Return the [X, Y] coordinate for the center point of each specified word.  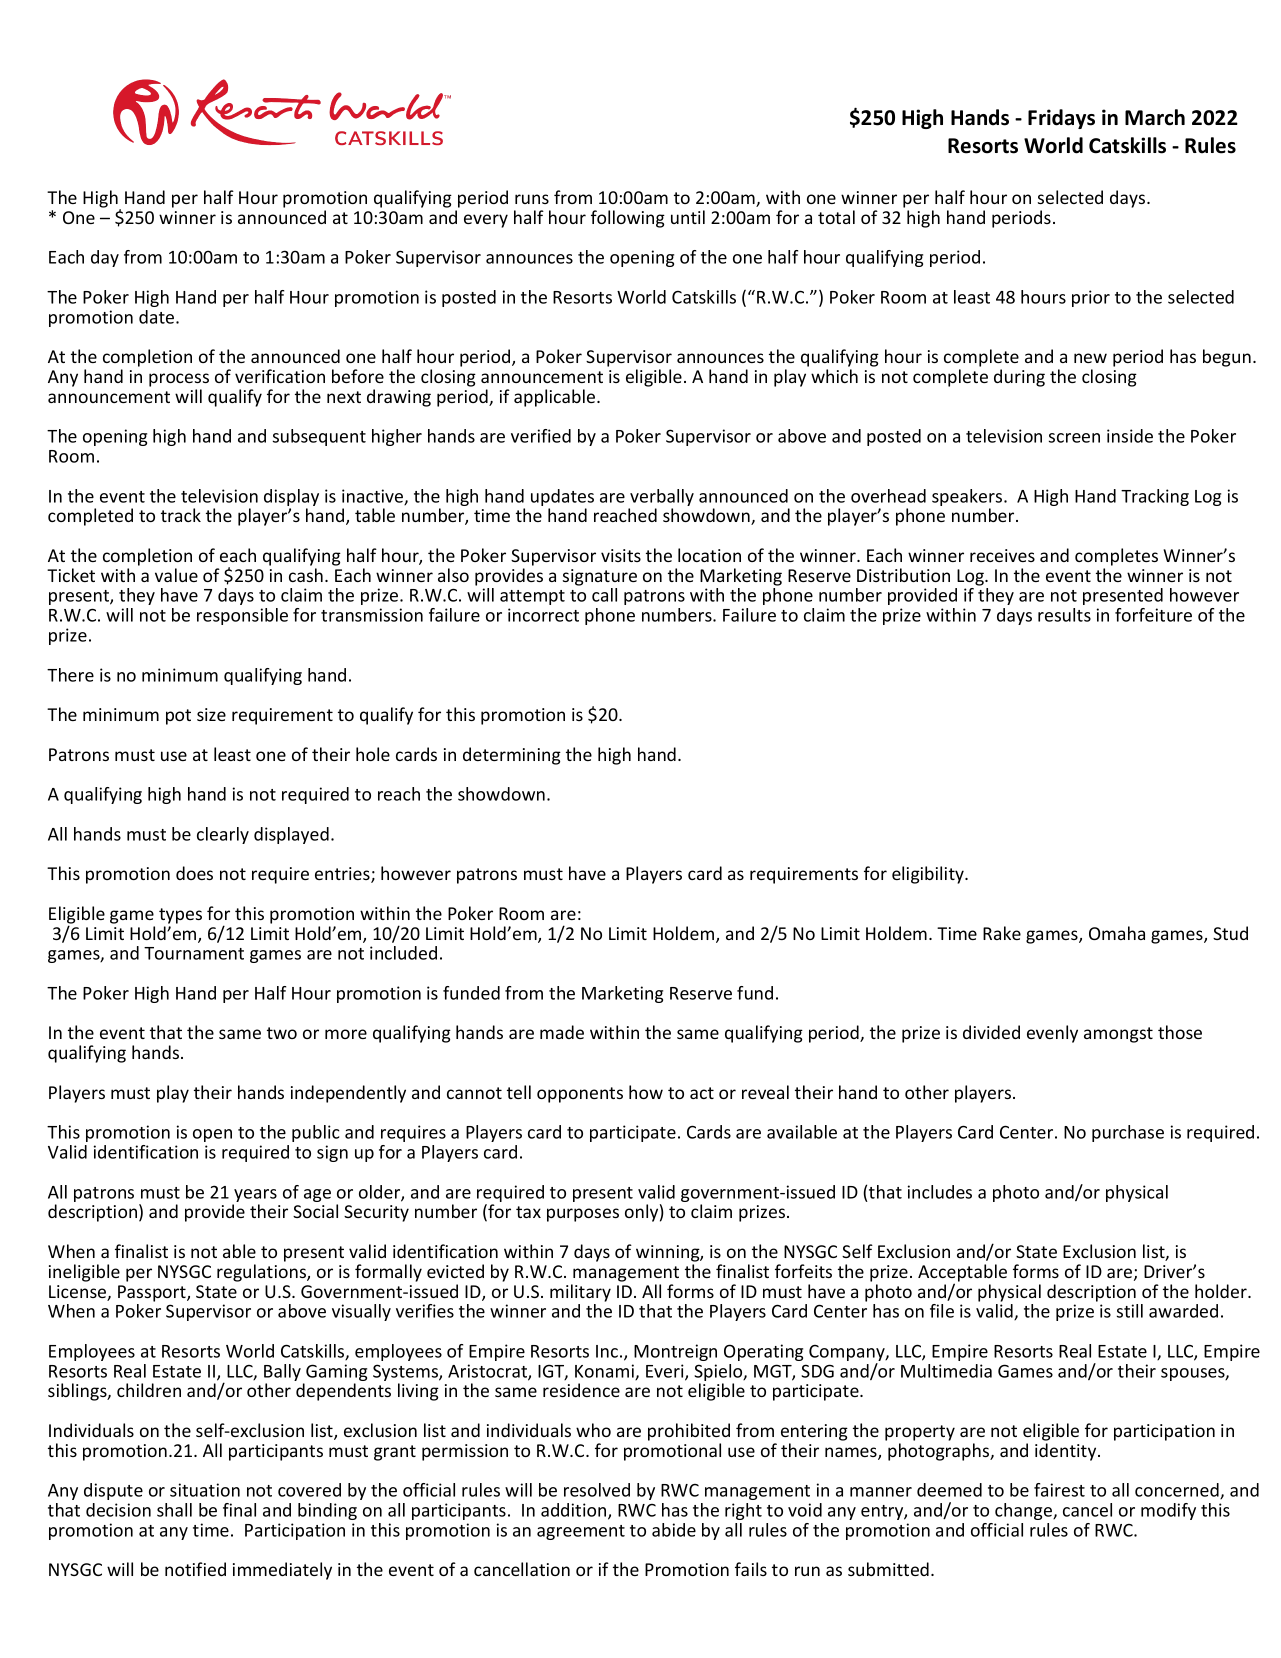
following [628, 219]
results [1064, 615]
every [486, 221]
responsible [242, 616]
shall [174, 1510]
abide [674, 1530]
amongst [1118, 1035]
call [604, 595]
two [282, 1033]
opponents [580, 1095]
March [1155, 117]
